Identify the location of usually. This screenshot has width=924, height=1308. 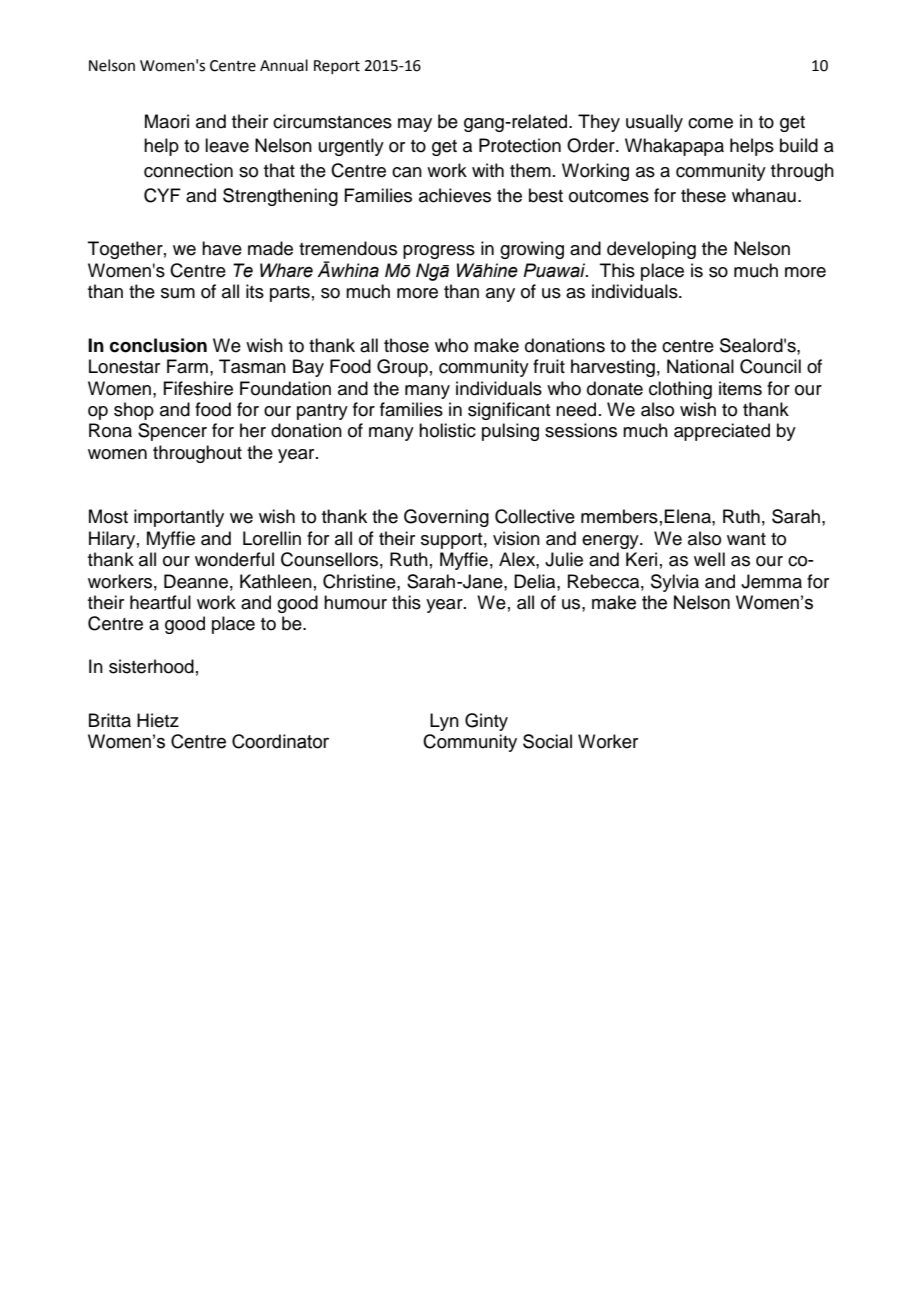
(654, 123).
